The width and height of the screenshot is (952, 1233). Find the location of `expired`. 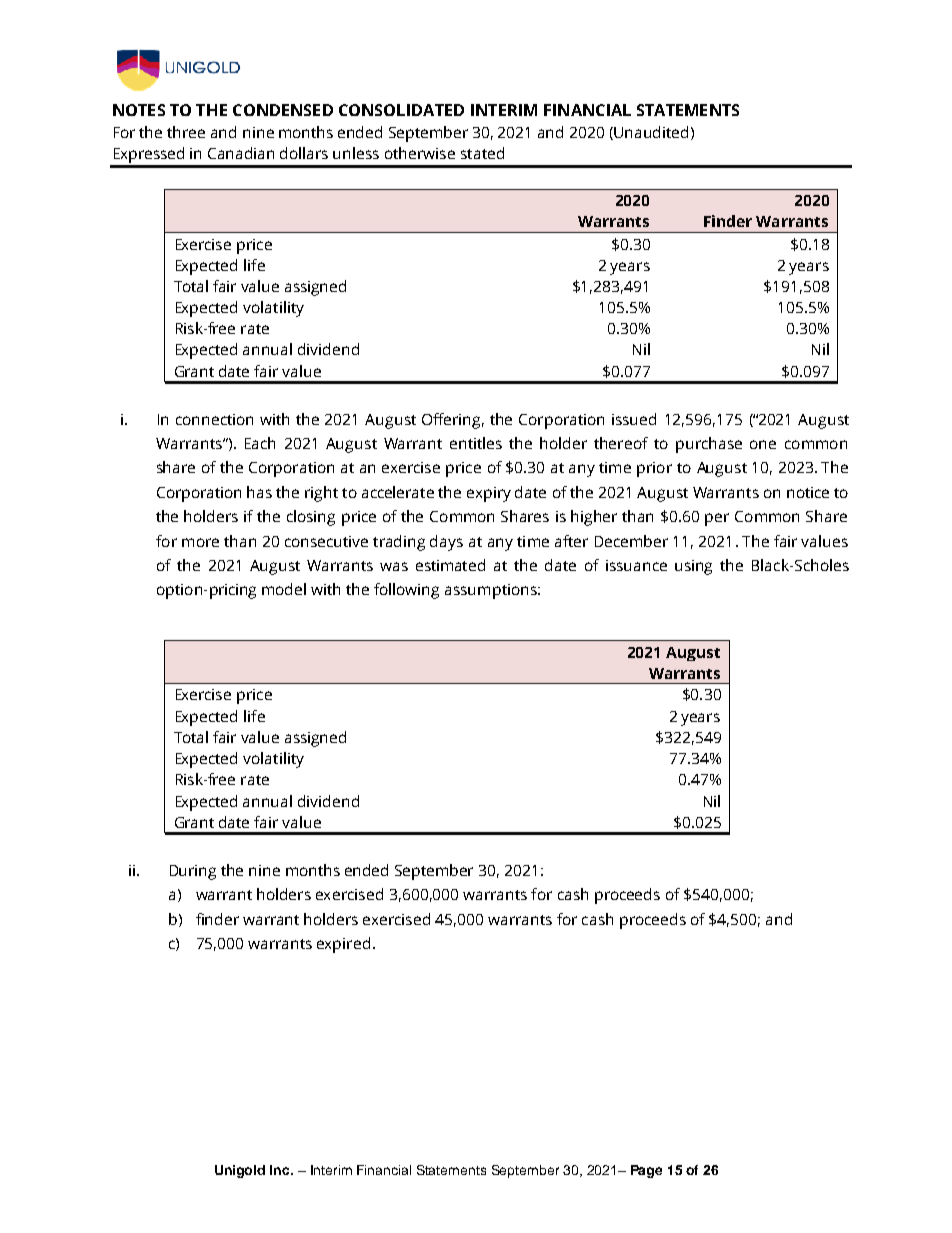

expired is located at coordinates (343, 945).
